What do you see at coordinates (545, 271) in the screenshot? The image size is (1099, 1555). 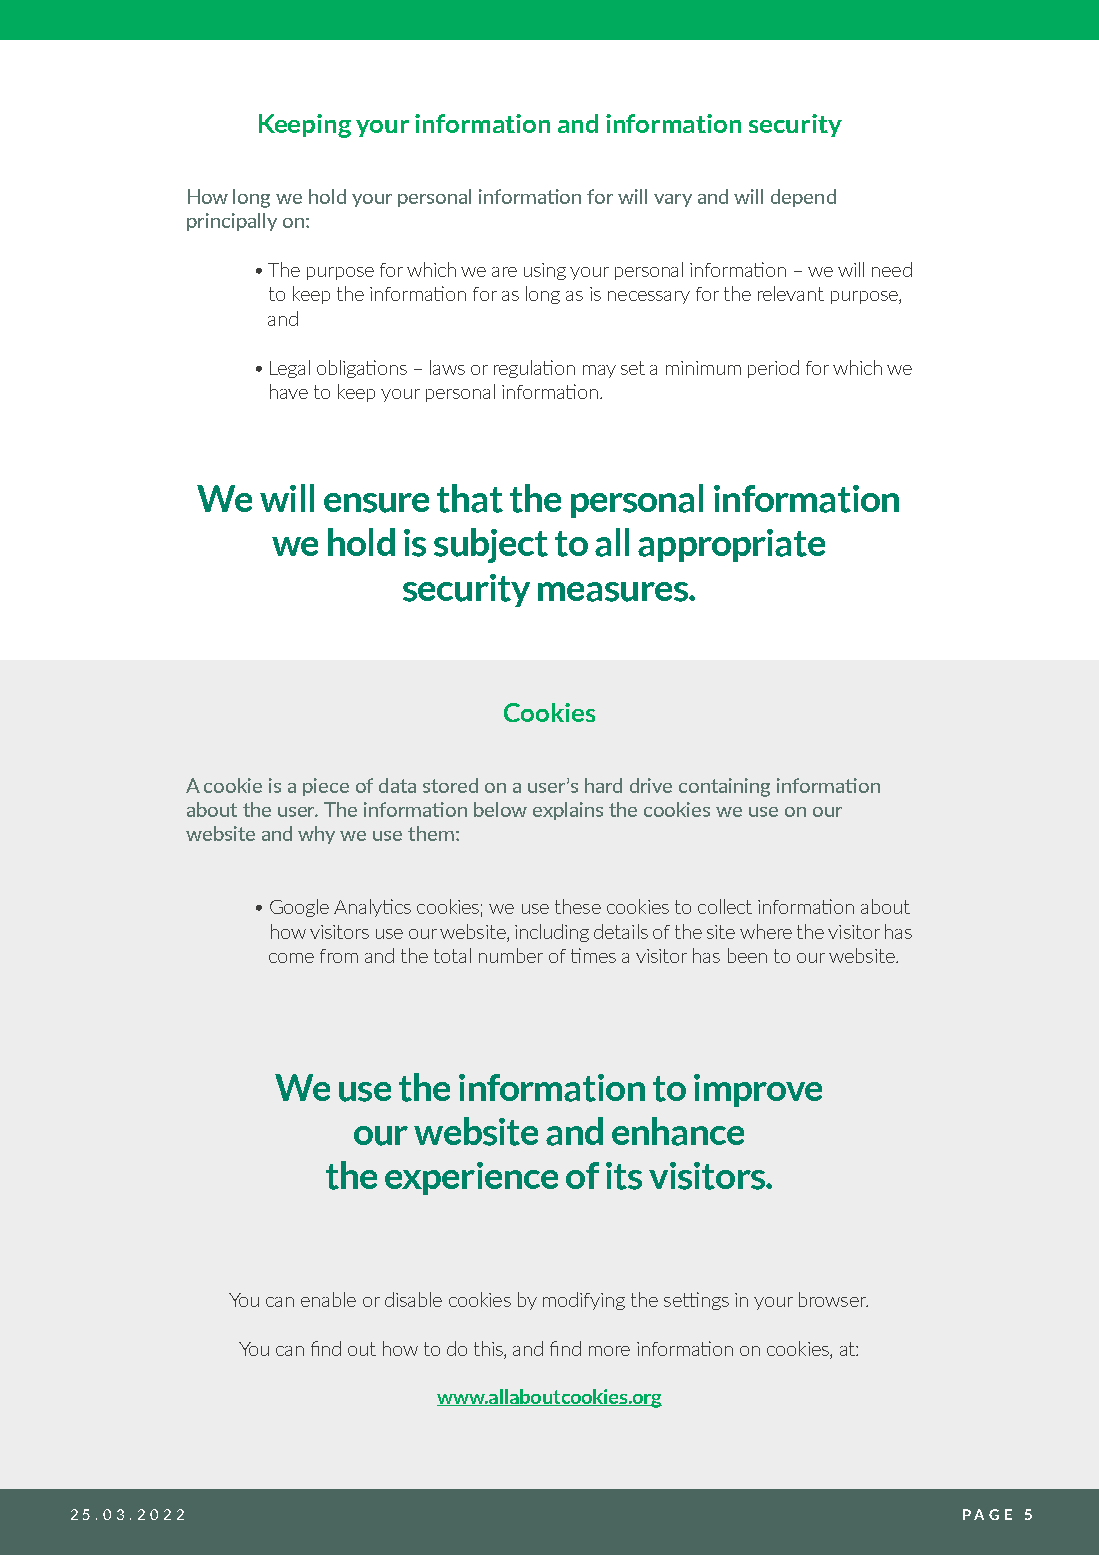 I see `using` at bounding box center [545, 271].
